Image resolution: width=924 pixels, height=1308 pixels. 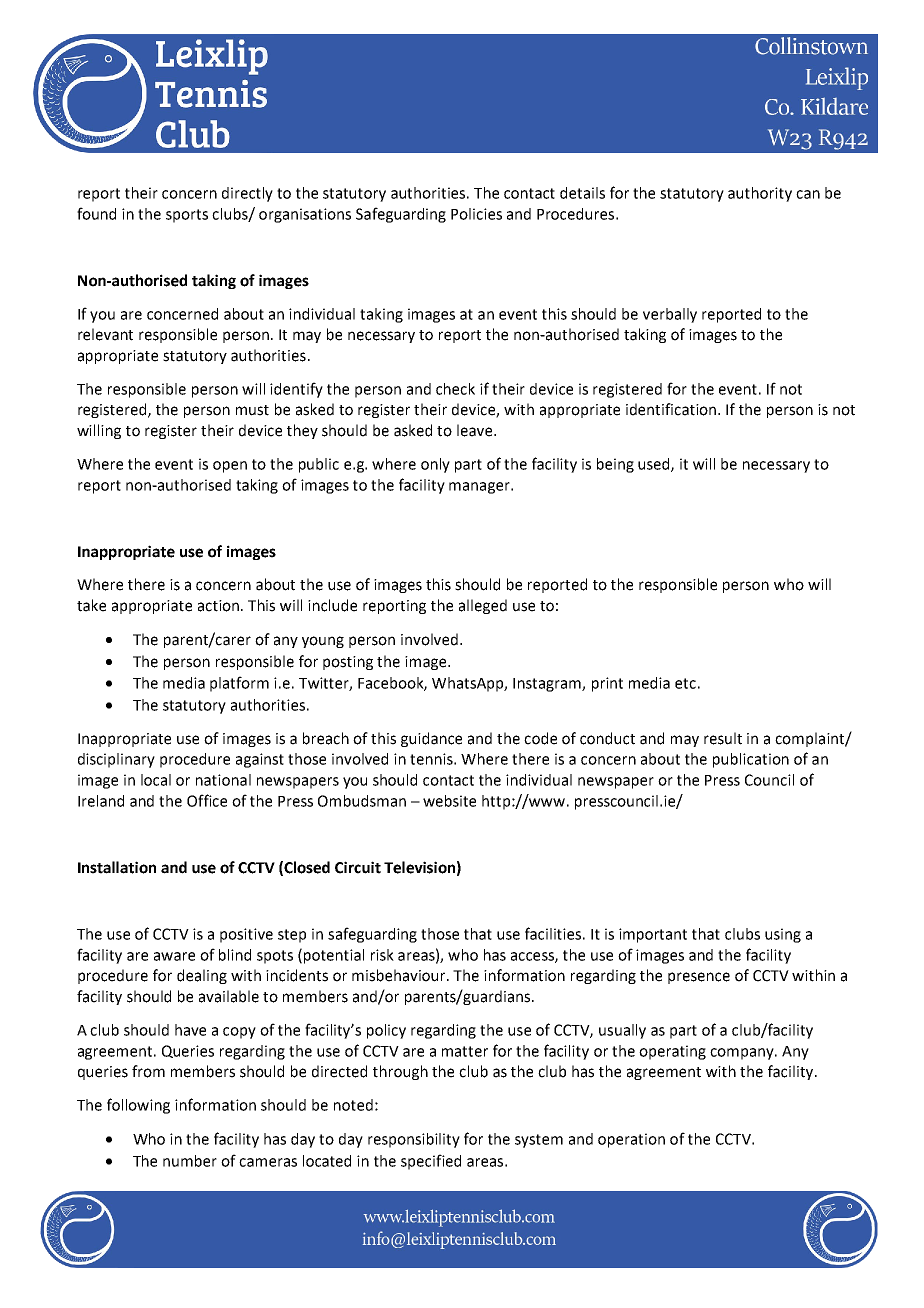 What do you see at coordinates (631, 1140) in the screenshot?
I see `operation` at bounding box center [631, 1140].
